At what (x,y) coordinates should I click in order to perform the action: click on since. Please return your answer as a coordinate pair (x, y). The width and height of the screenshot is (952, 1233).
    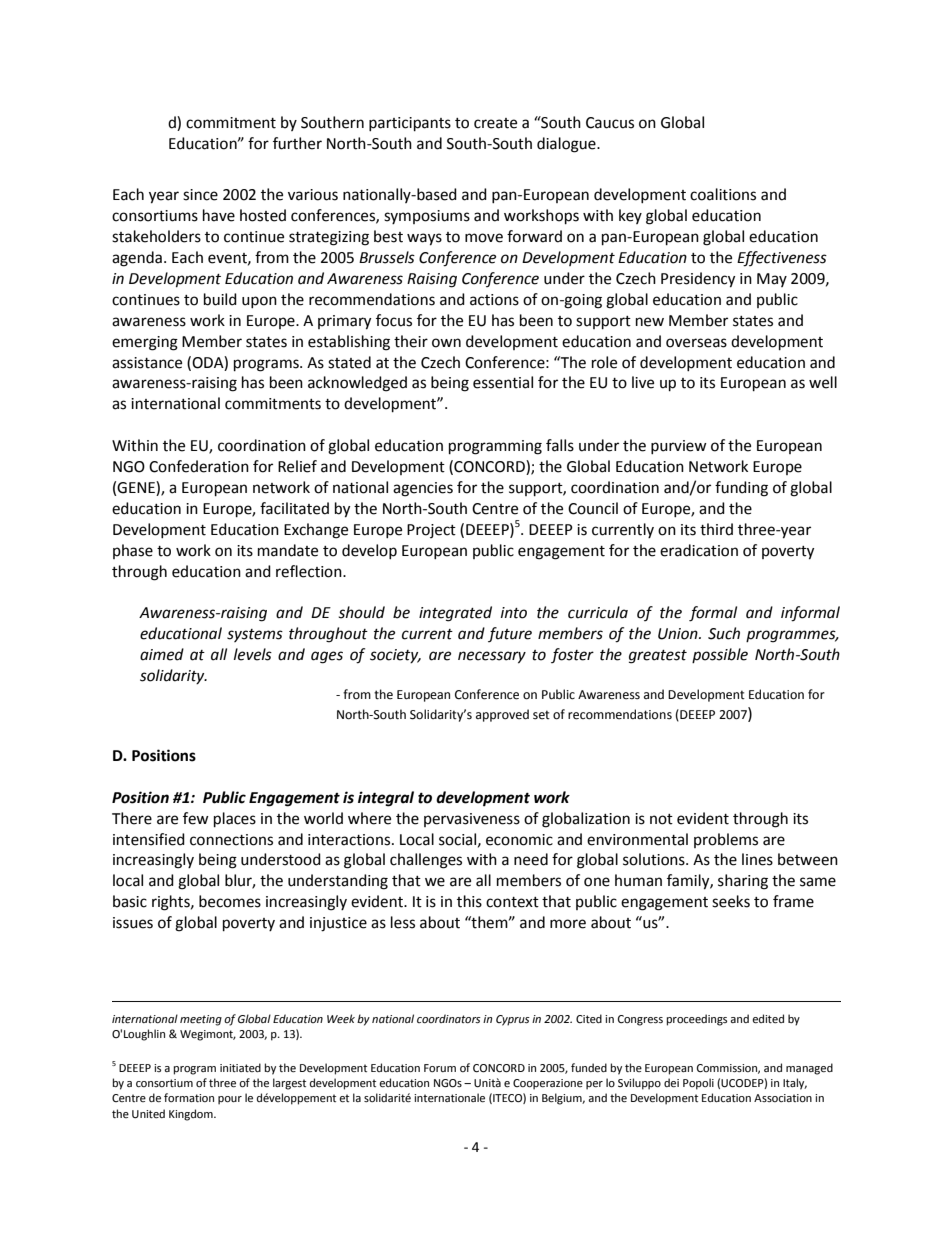
    Looking at the image, I should click on (200, 195).
